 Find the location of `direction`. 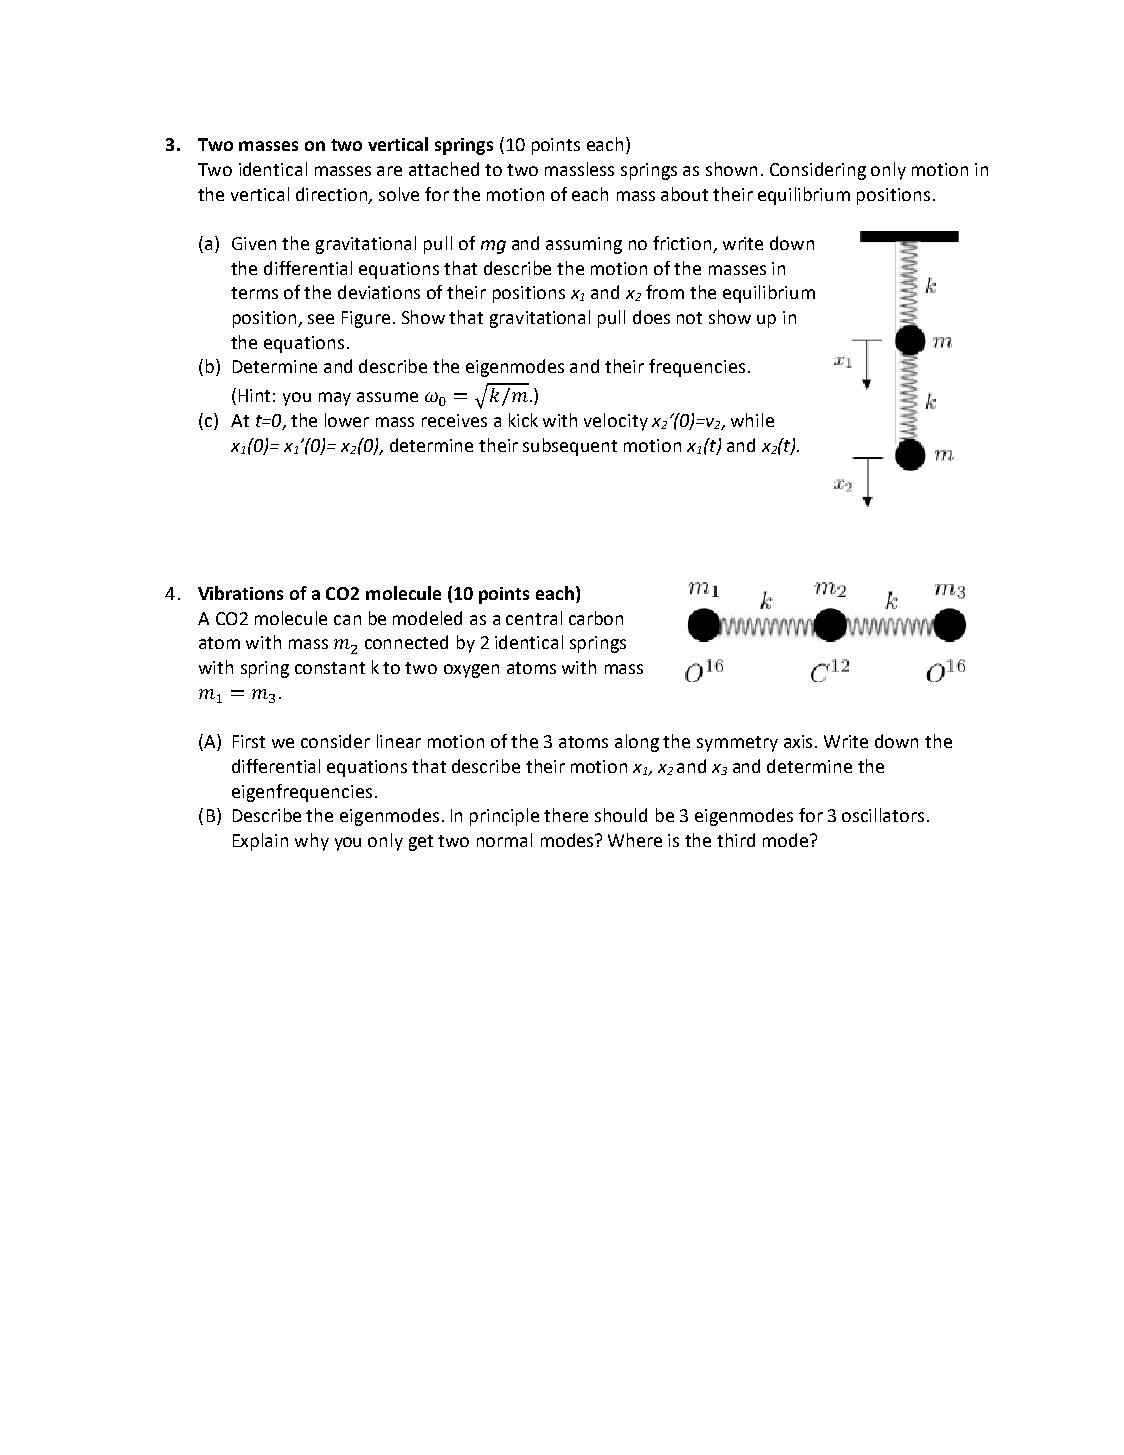

direction is located at coordinates (333, 195).
